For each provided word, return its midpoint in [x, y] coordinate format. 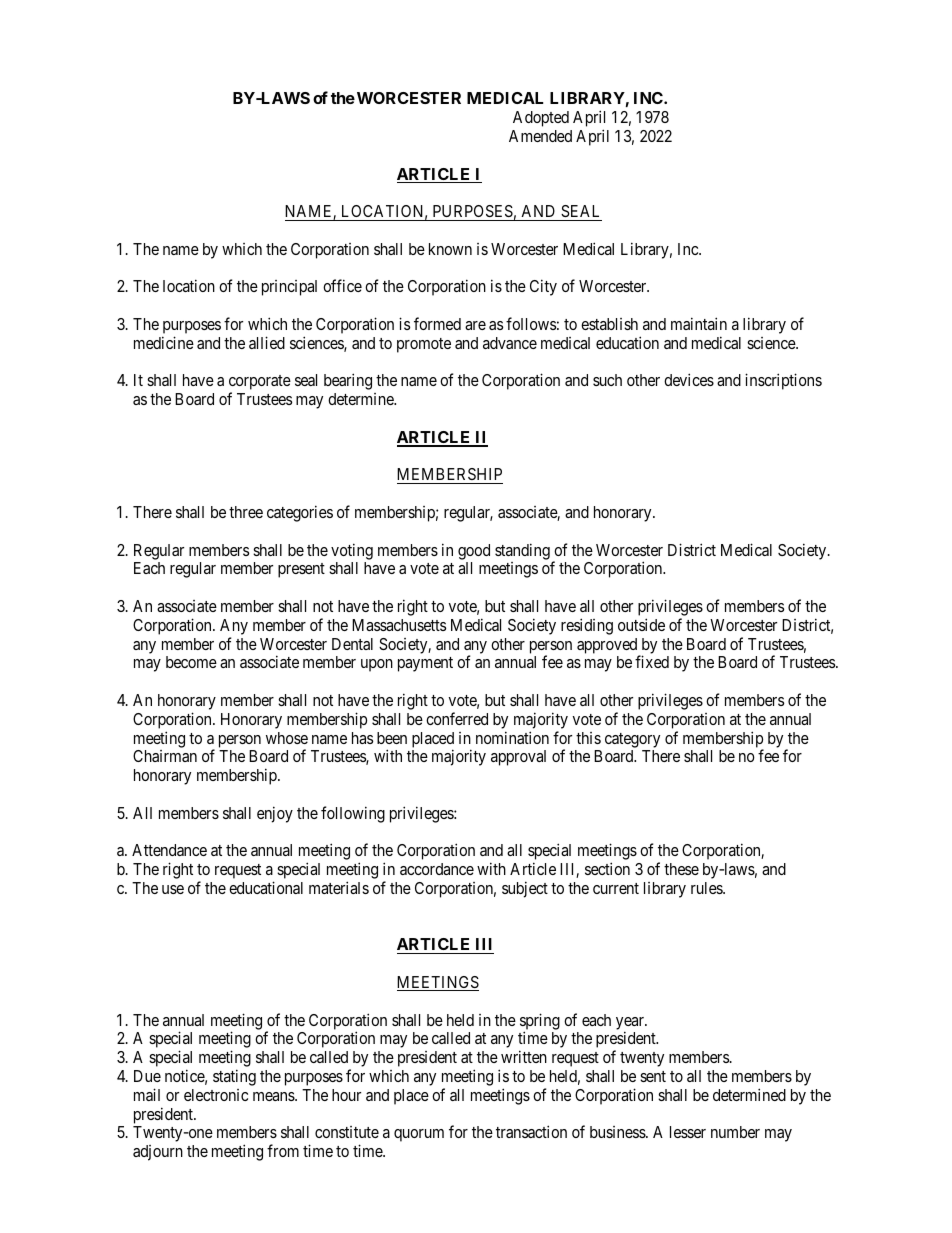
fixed [652, 661]
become [191, 662]
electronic [216, 1095]
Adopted [541, 119]
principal [289, 288]
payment [425, 664]
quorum [419, 1135]
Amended [540, 136]
